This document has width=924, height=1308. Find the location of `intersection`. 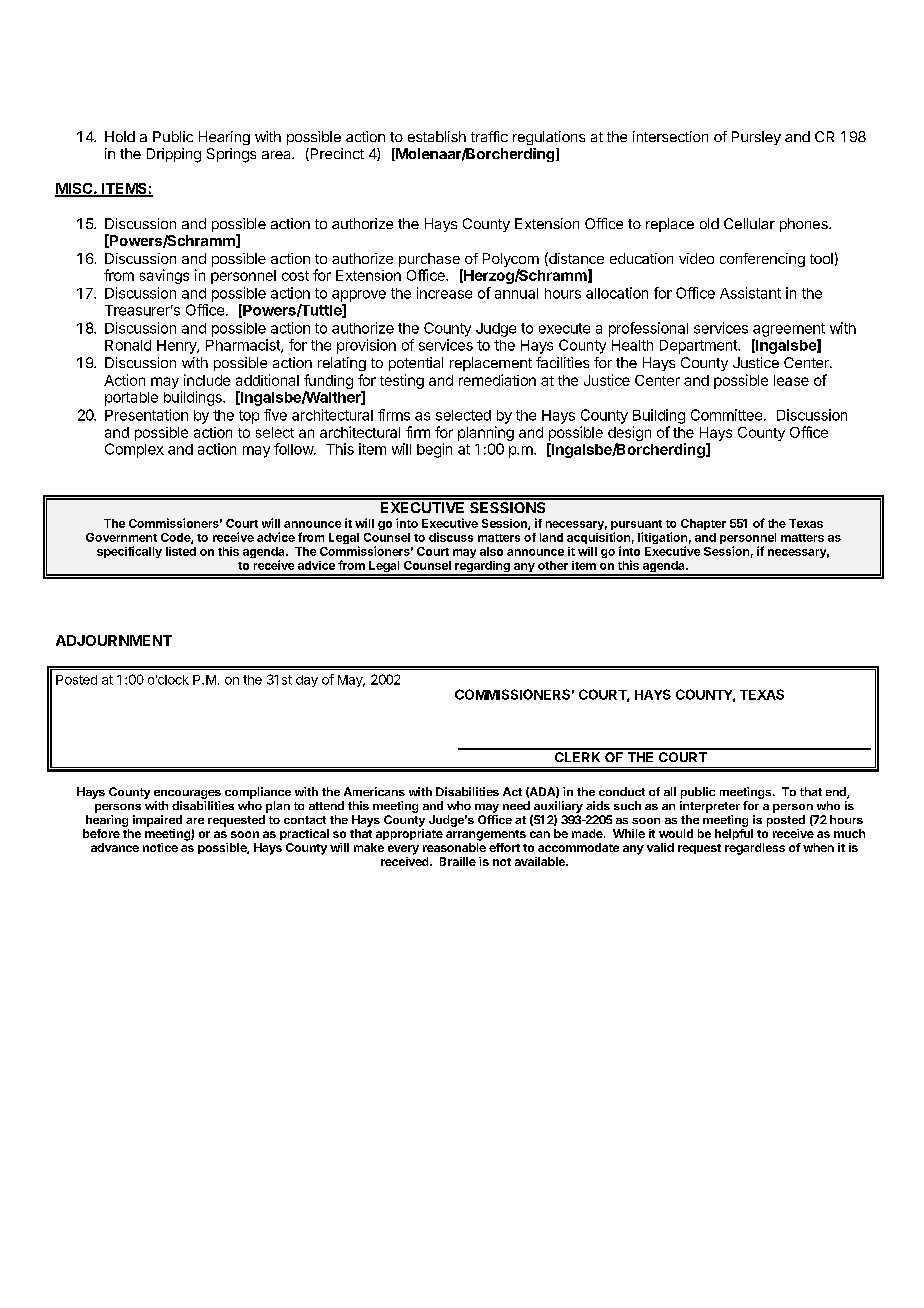

intersection is located at coordinates (670, 136).
